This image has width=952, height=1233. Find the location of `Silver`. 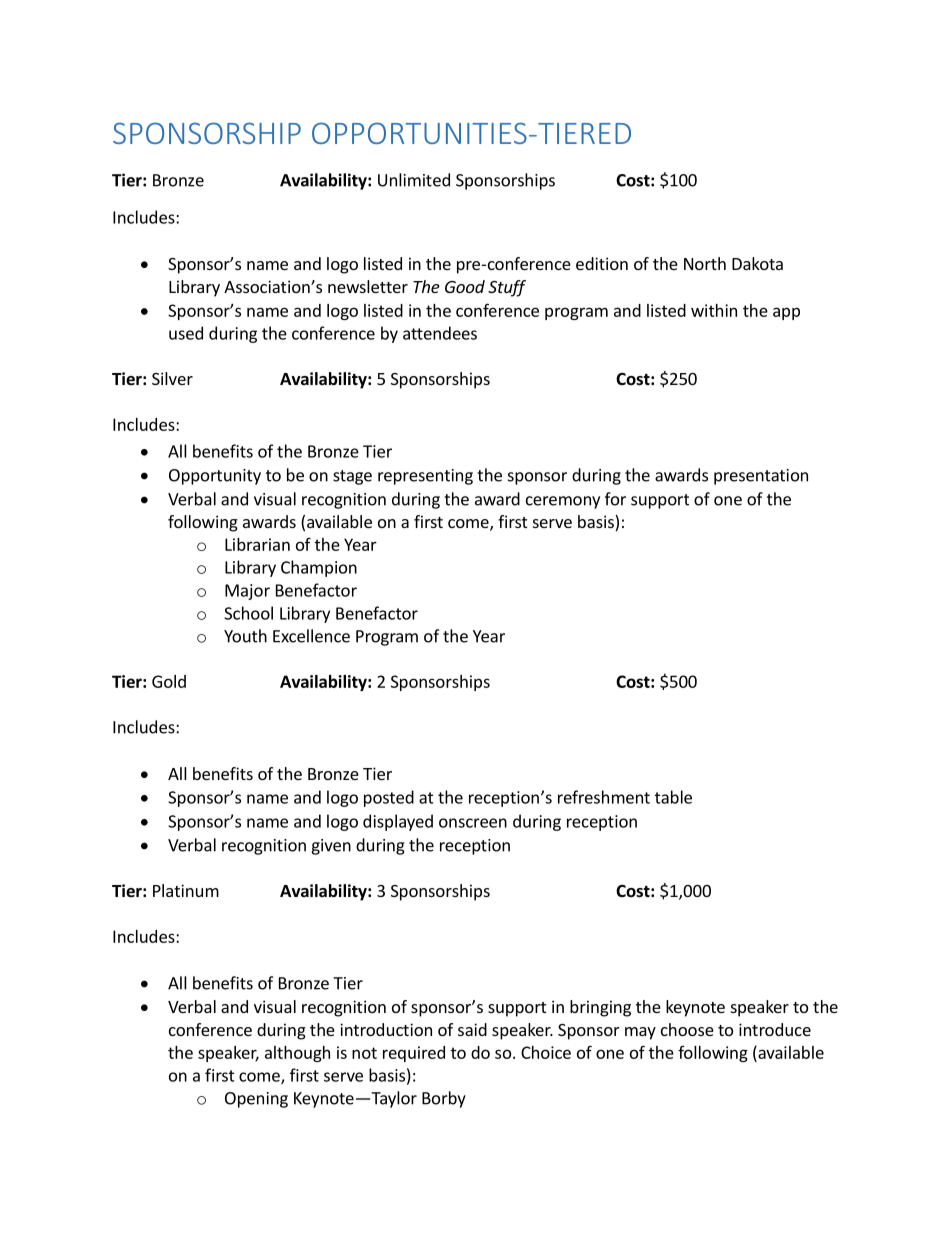

Silver is located at coordinates (172, 378).
